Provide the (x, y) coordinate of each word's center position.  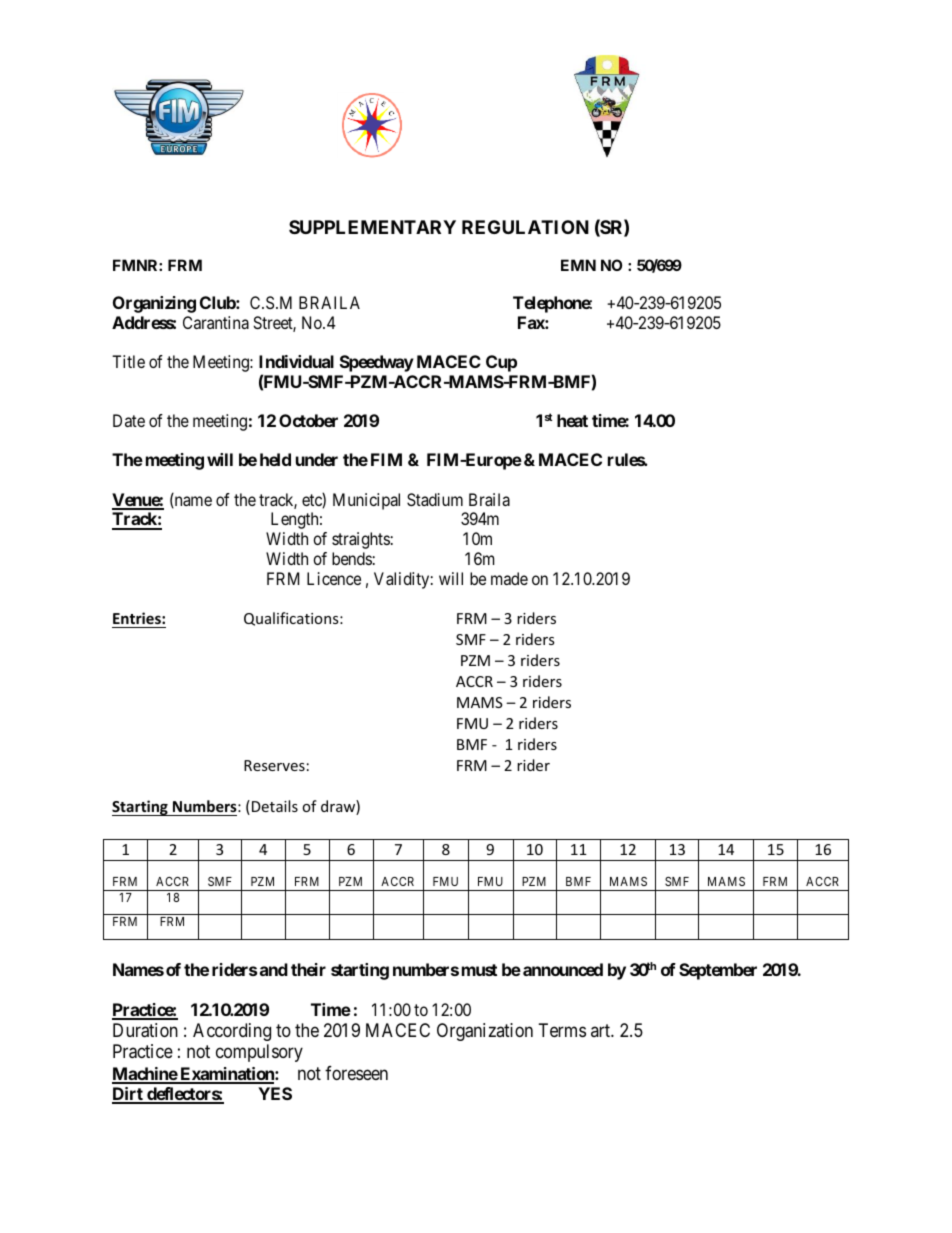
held (275, 459)
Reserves (274, 765)
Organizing (154, 304)
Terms (562, 1030)
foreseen (356, 1073)
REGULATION (525, 227)
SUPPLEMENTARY (372, 227)
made (509, 578)
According (232, 1032)
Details (275, 806)
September (718, 971)
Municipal (366, 501)
